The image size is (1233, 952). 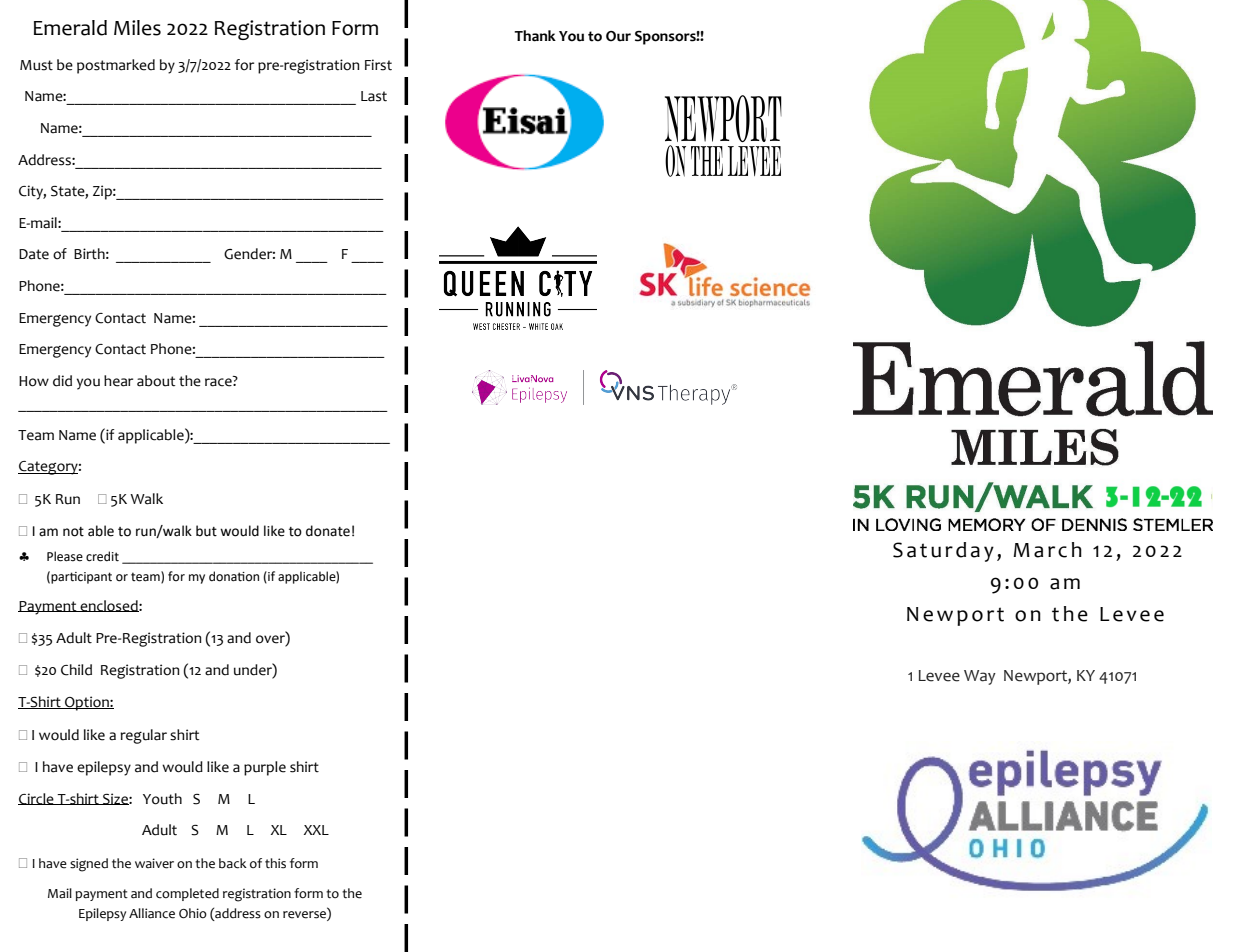 What do you see at coordinates (378, 65) in the screenshot?
I see `First` at bounding box center [378, 65].
